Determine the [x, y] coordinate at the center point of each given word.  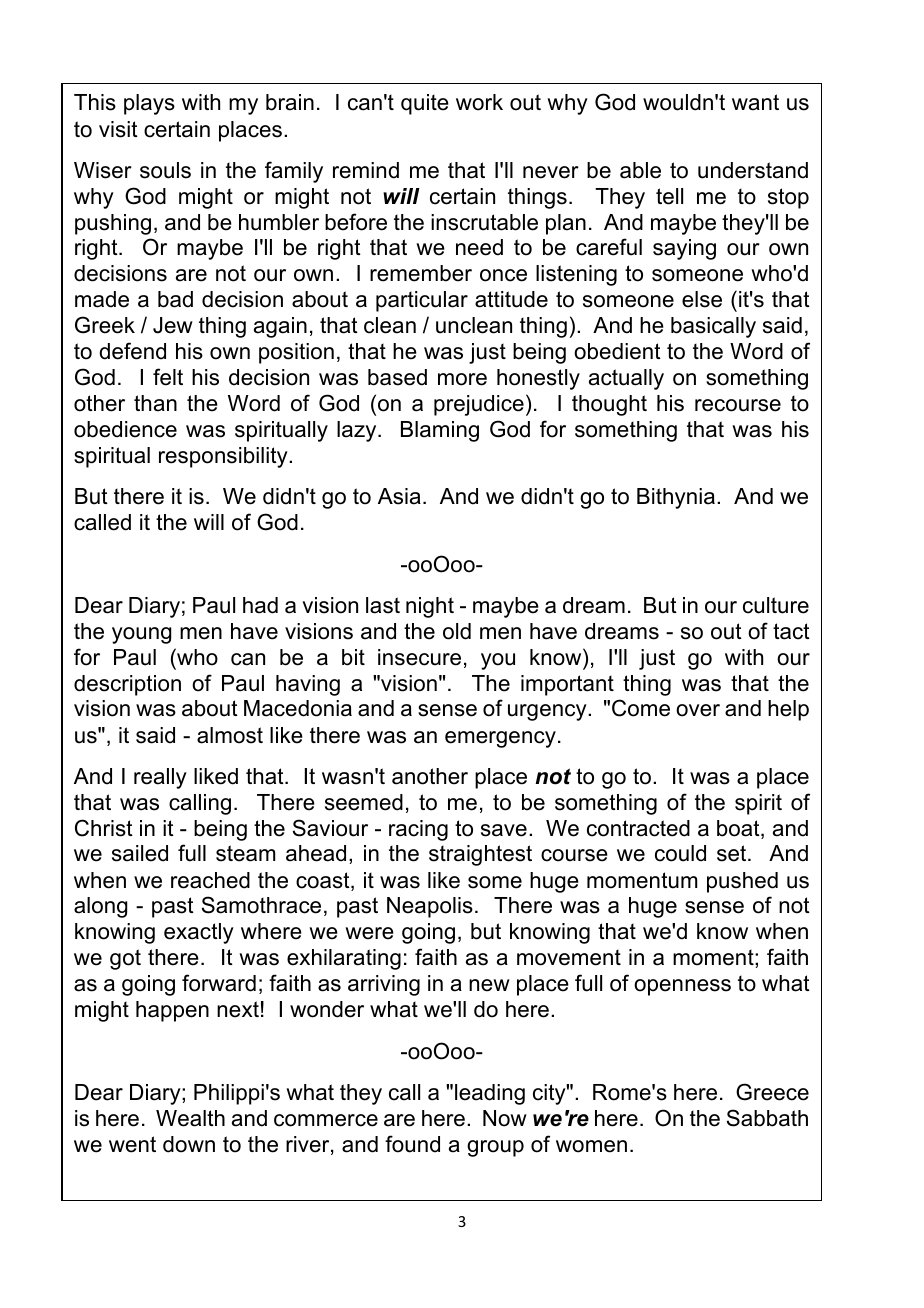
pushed [742, 882]
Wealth [190, 1118]
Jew [173, 325]
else [702, 299]
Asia [399, 496]
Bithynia [676, 498]
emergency [500, 739]
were [369, 933]
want [755, 102]
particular [422, 301]
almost [230, 735]
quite [425, 104]
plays [149, 104]
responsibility [224, 457]
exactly [199, 933]
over [698, 710]
